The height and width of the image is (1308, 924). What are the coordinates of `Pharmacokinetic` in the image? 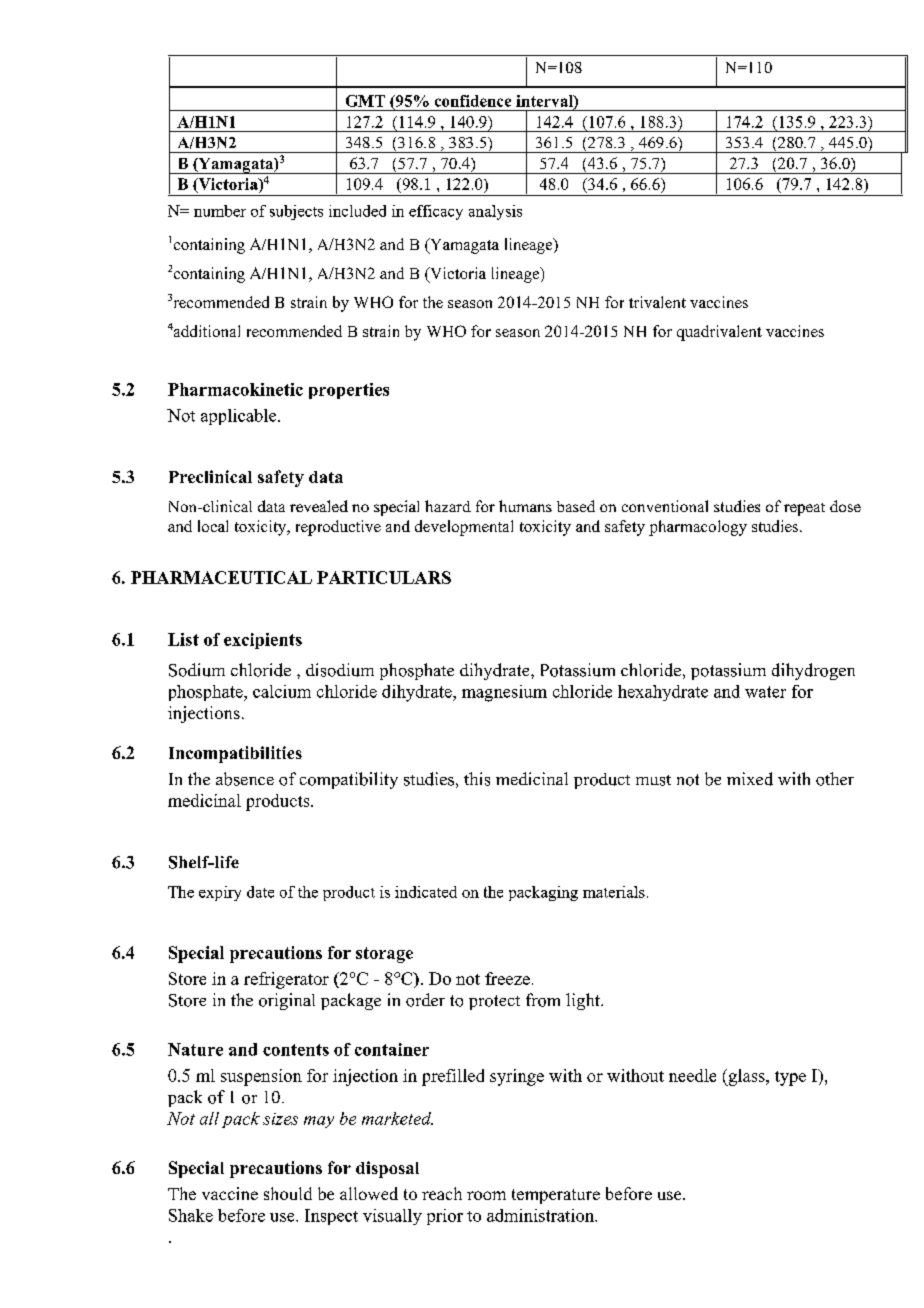 It's located at (235, 389).
